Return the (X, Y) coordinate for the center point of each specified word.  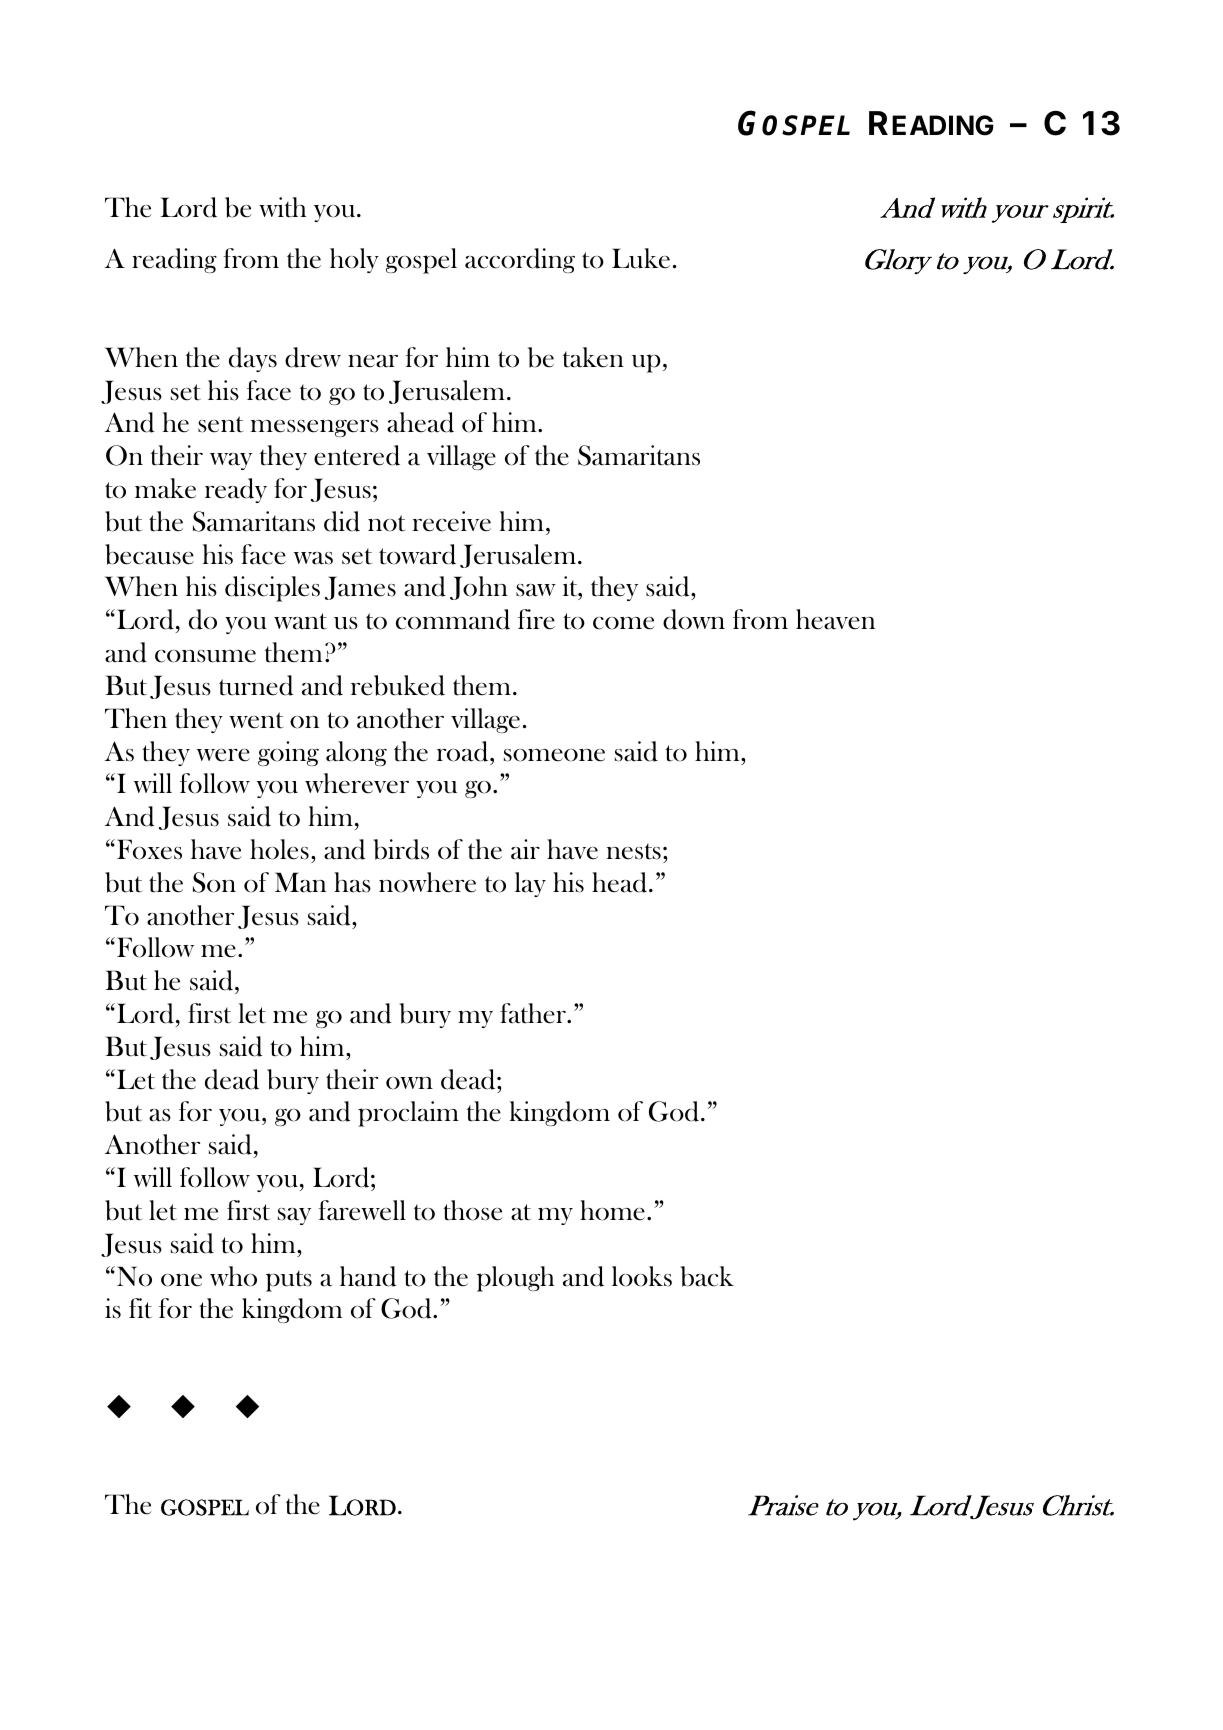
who (233, 1276)
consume (205, 656)
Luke (641, 258)
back (707, 1276)
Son (214, 882)
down (694, 619)
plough (516, 1279)
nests (633, 851)
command (453, 619)
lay (530, 884)
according (520, 260)
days (253, 359)
